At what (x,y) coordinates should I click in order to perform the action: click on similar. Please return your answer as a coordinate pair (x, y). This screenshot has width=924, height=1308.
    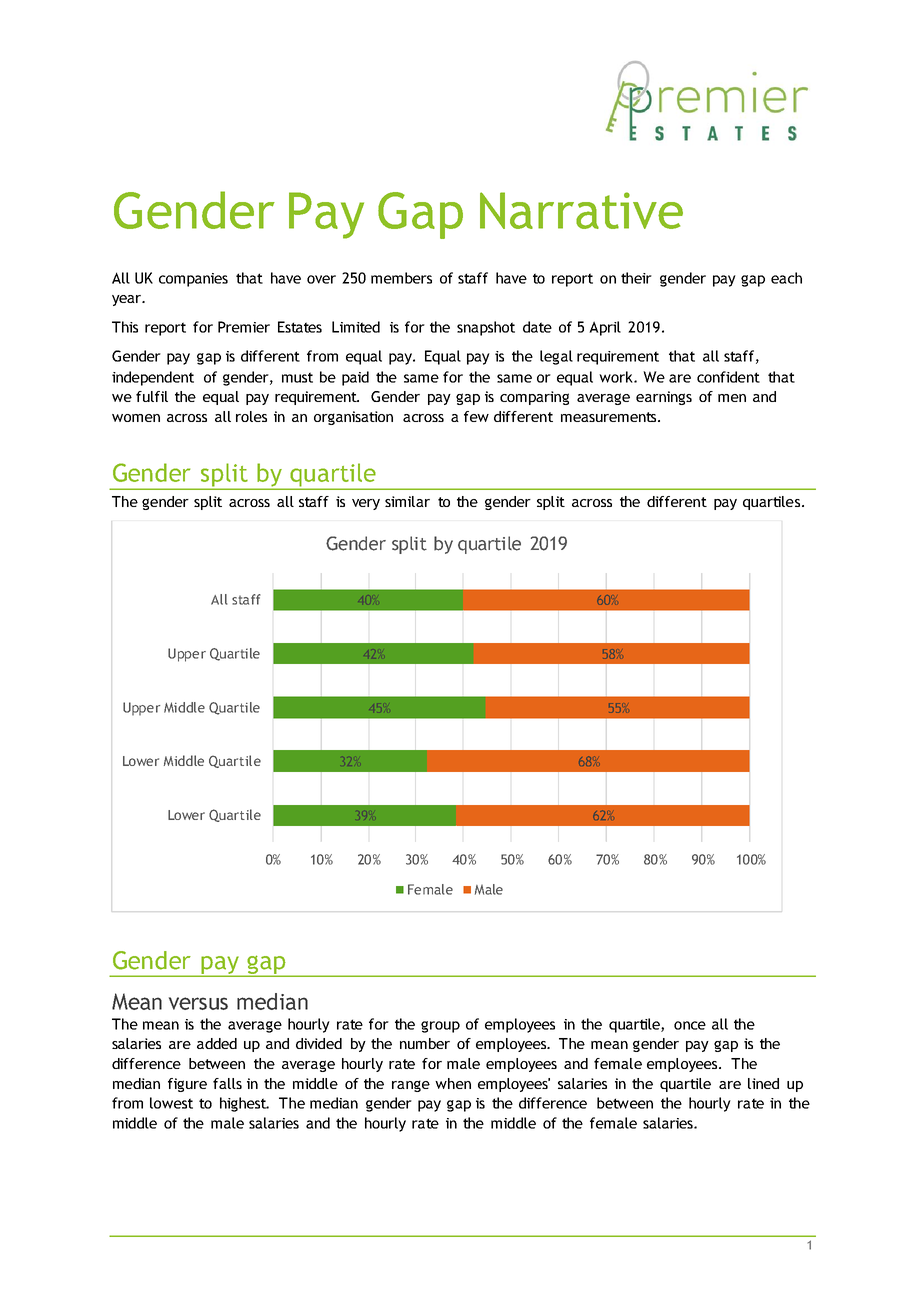
    Looking at the image, I should click on (407, 501).
